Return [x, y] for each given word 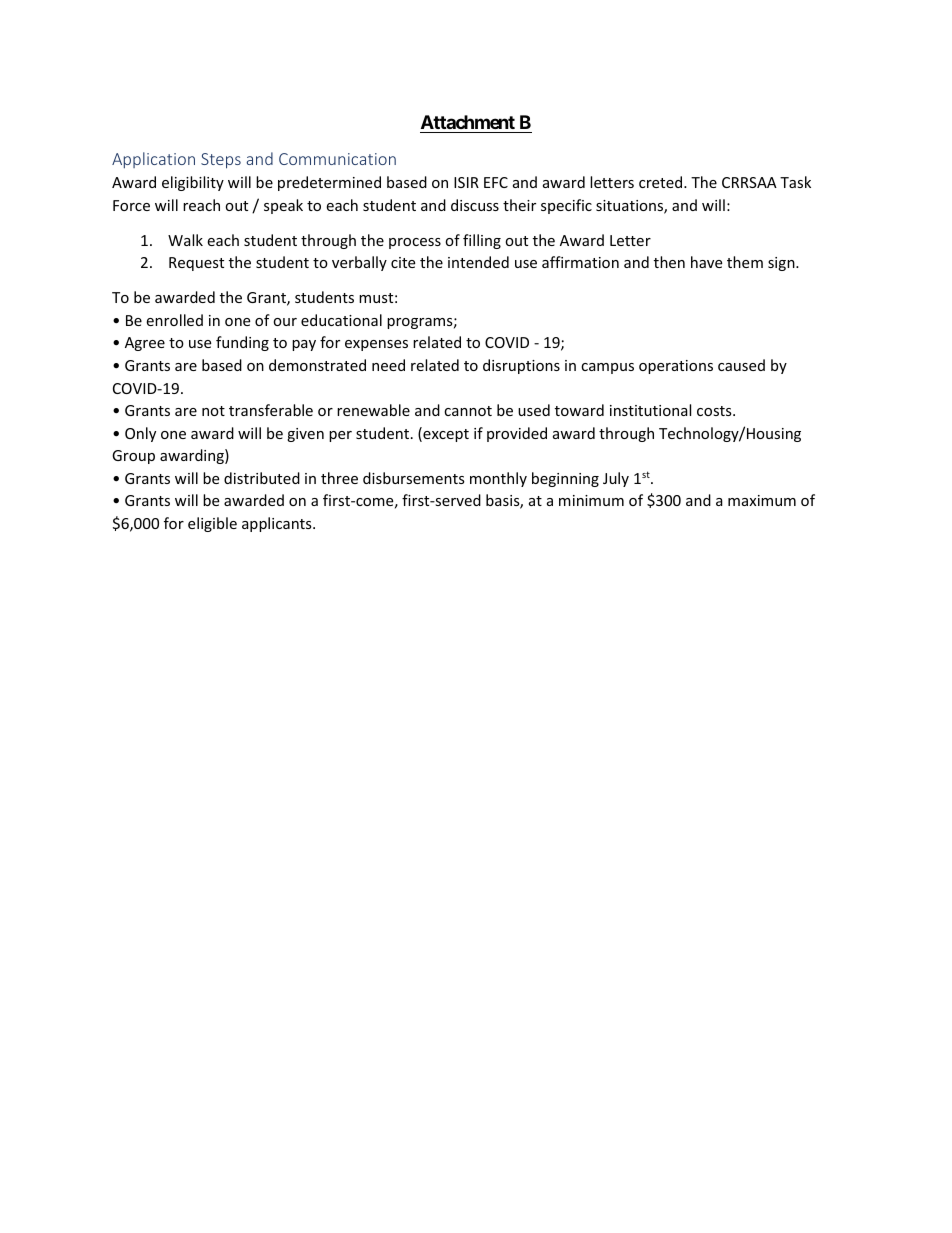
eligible [212, 524]
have [706, 262]
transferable [271, 410]
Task [795, 182]
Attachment [468, 122]
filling [482, 241]
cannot [468, 411]
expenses [376, 345]
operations [676, 367]
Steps [221, 161]
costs [715, 411]
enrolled [174, 320]
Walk [185, 240]
